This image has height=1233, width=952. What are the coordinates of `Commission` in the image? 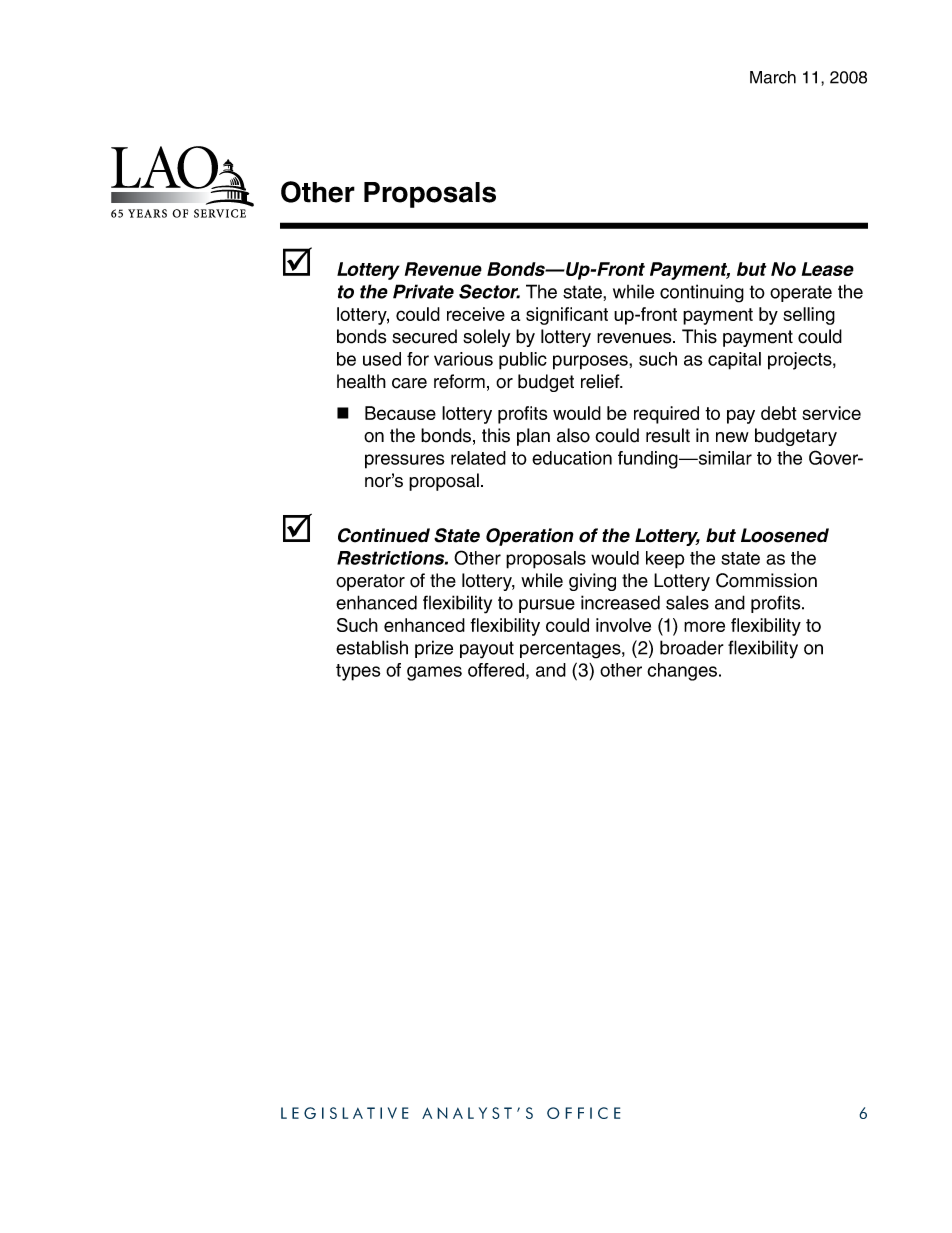 It's located at (766, 580).
